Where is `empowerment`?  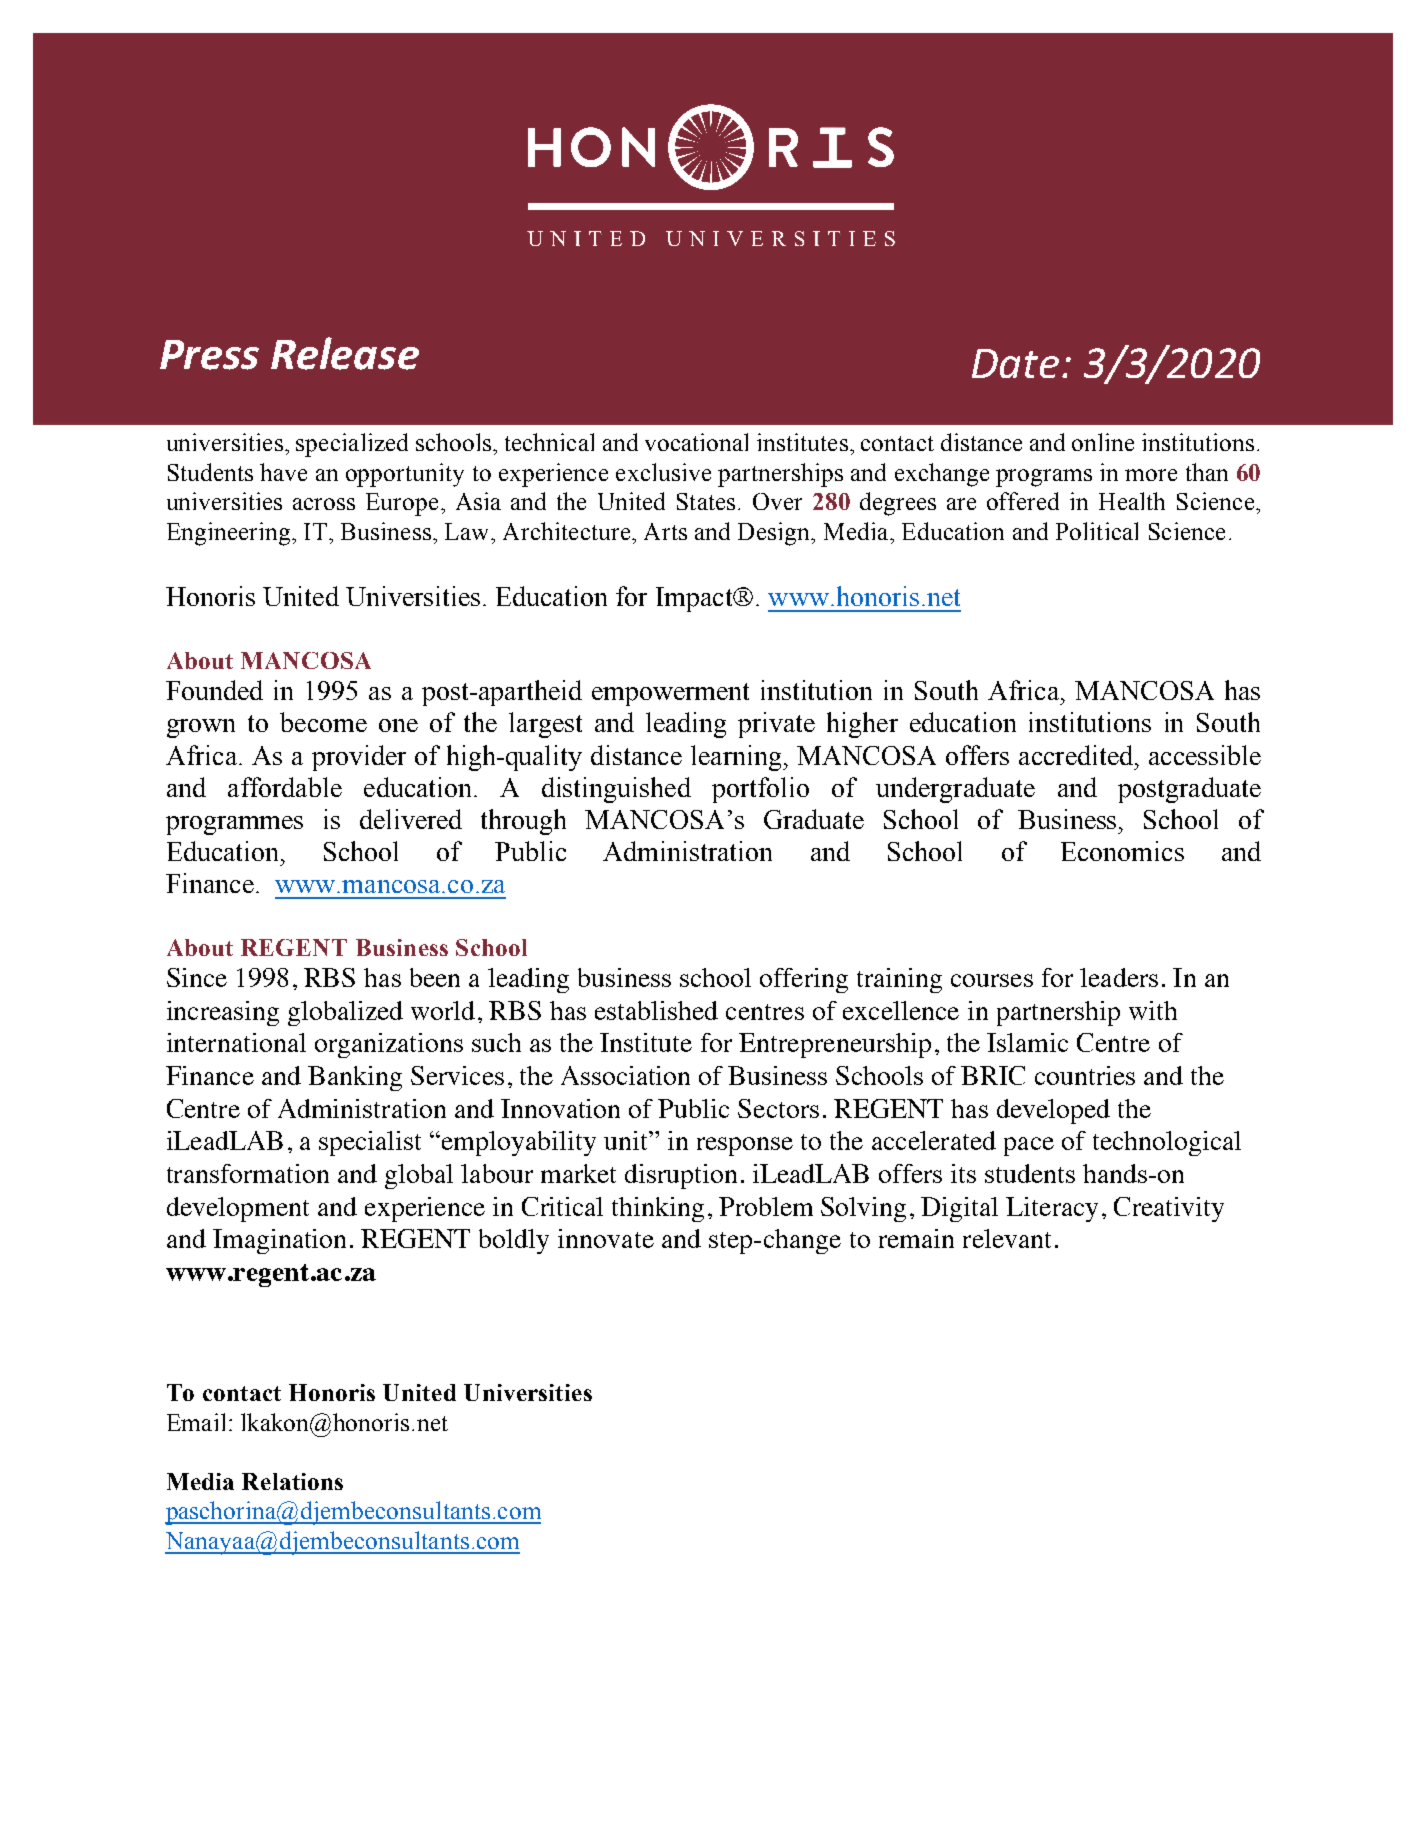
empowerment is located at coordinates (670, 694).
